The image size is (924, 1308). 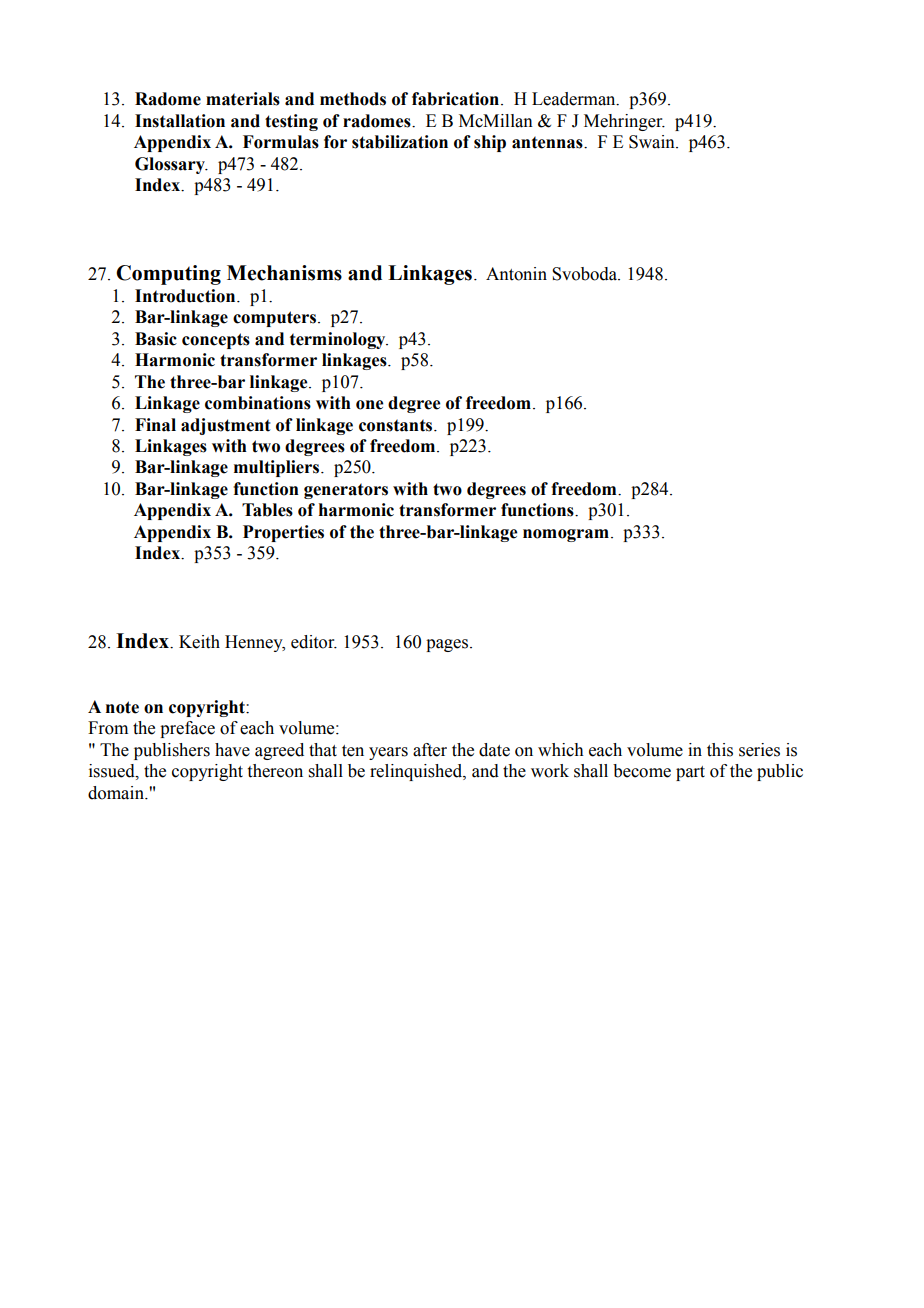 I want to click on this, so click(x=720, y=750).
